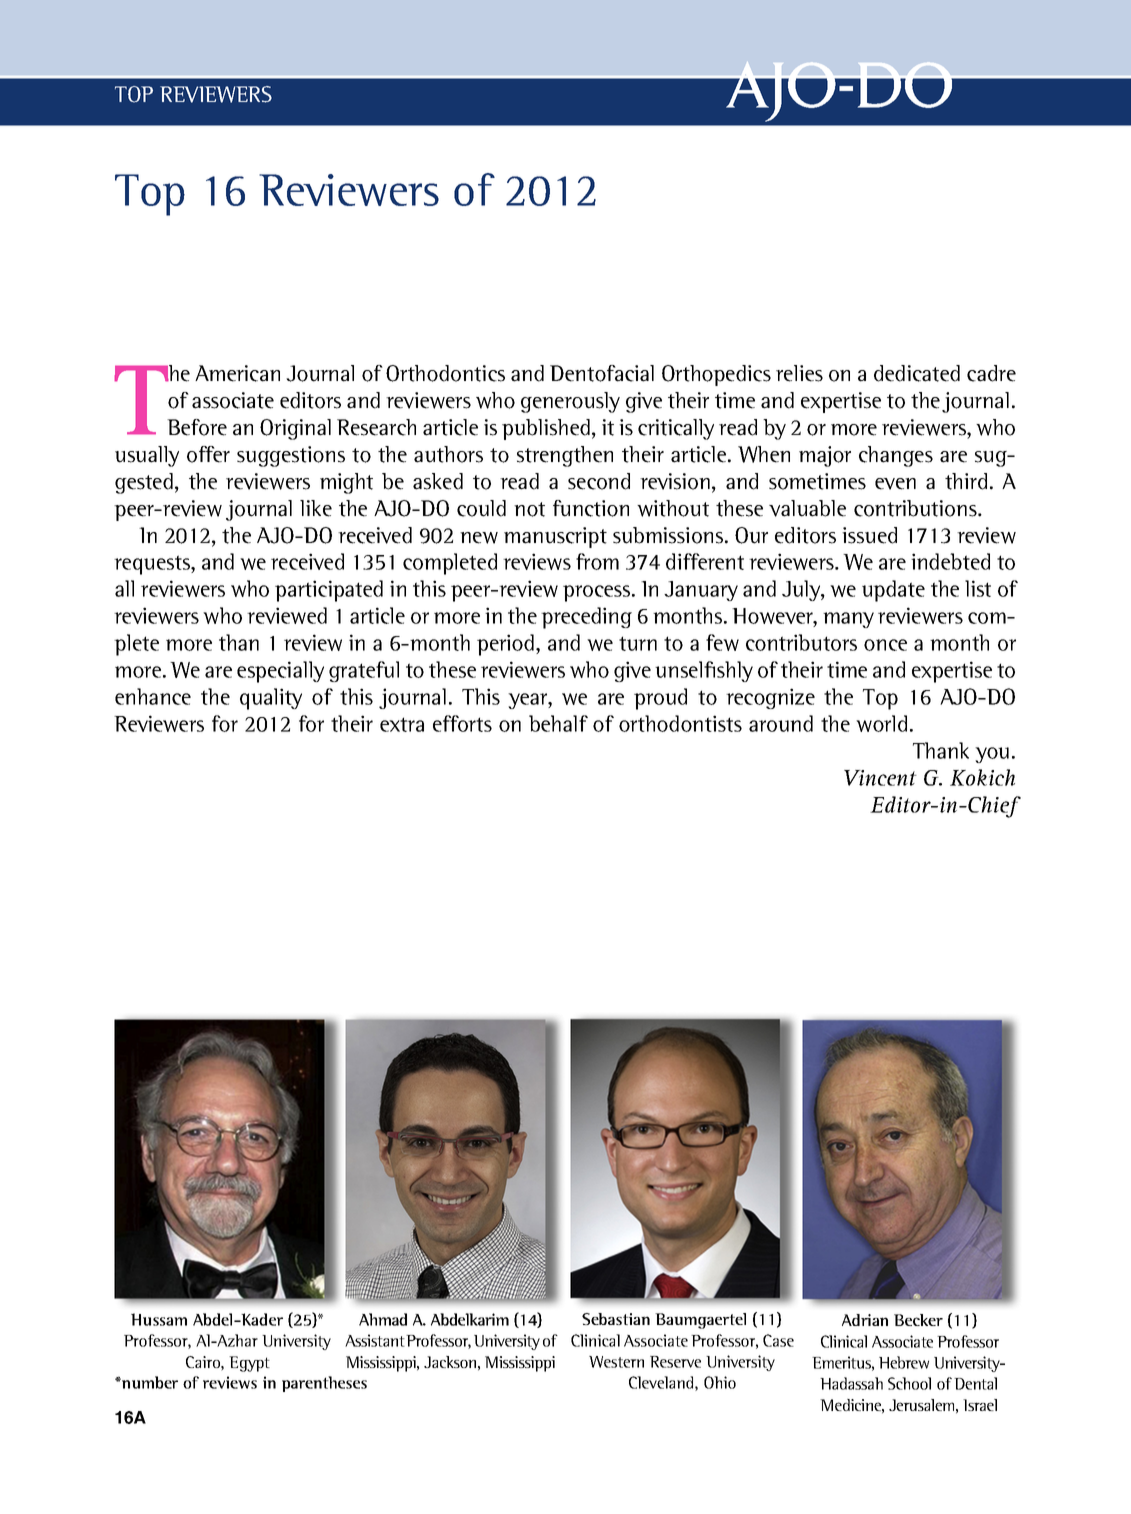  I want to click on dedicated, so click(917, 373).
